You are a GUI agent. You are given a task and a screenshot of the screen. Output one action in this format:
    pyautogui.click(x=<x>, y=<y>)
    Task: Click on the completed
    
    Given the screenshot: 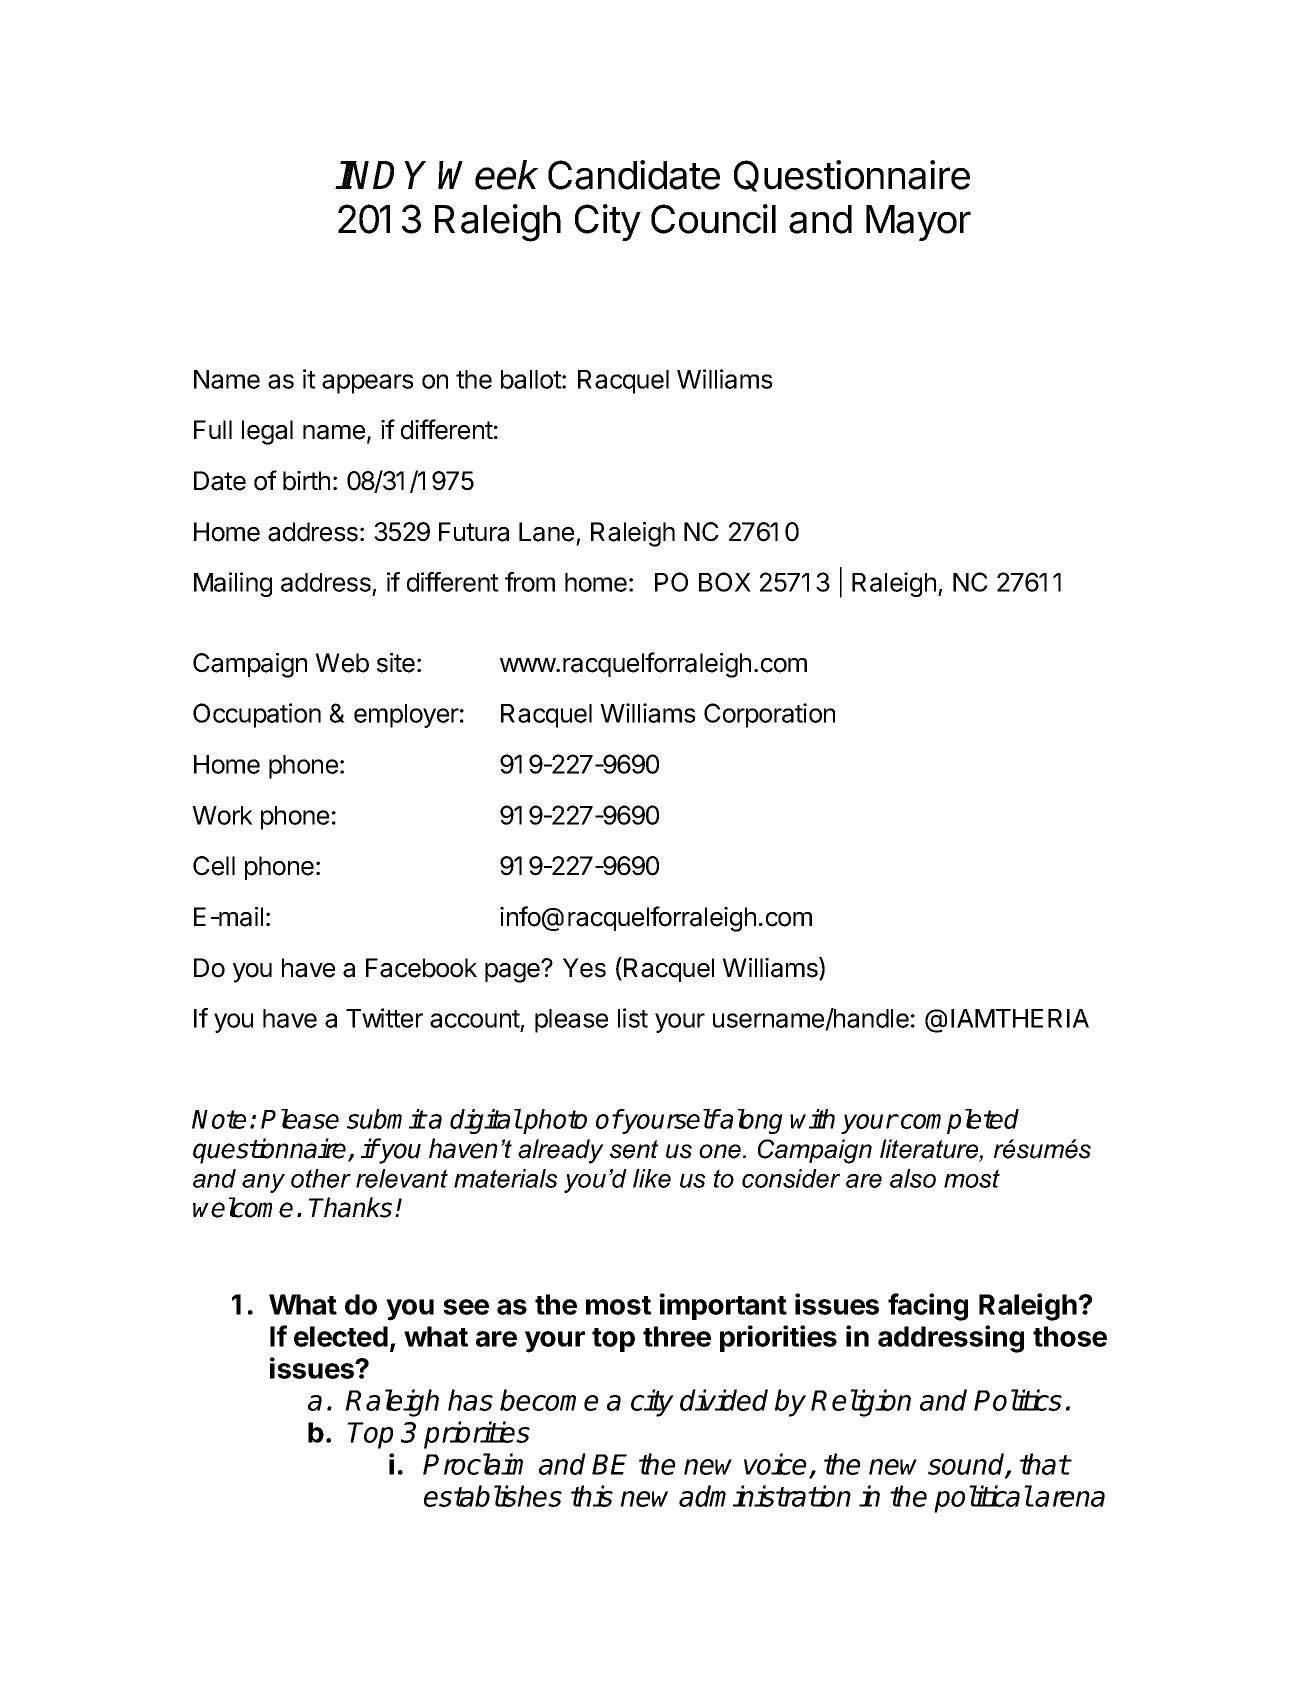 What is the action you would take?
    pyautogui.click(x=960, y=1121)
